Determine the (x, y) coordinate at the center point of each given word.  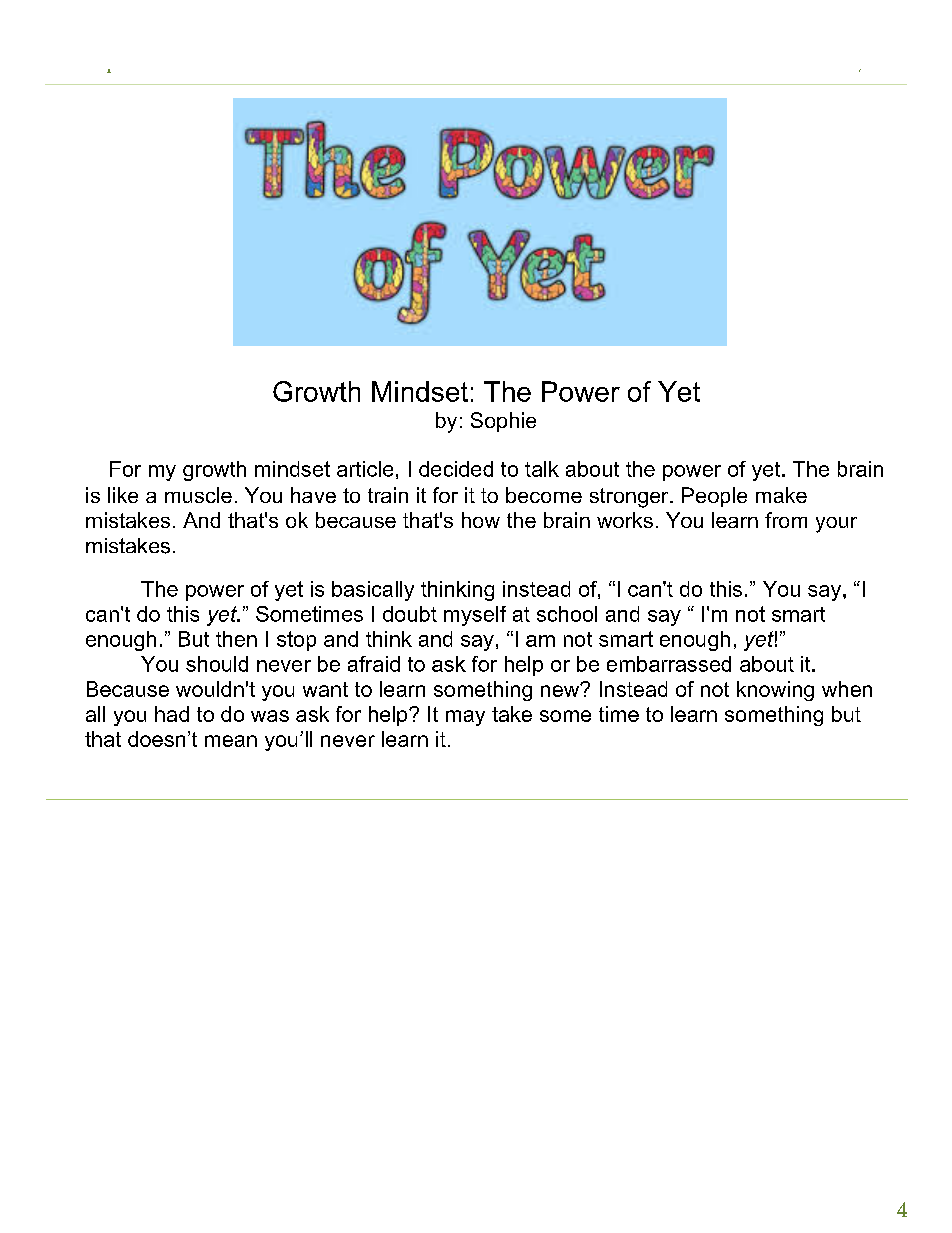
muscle (198, 495)
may (465, 718)
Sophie (503, 422)
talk (542, 469)
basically (373, 591)
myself (475, 616)
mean (231, 741)
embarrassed (669, 664)
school (567, 614)
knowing (775, 691)
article (365, 469)
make (781, 495)
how (481, 520)
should (217, 664)
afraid (374, 664)
